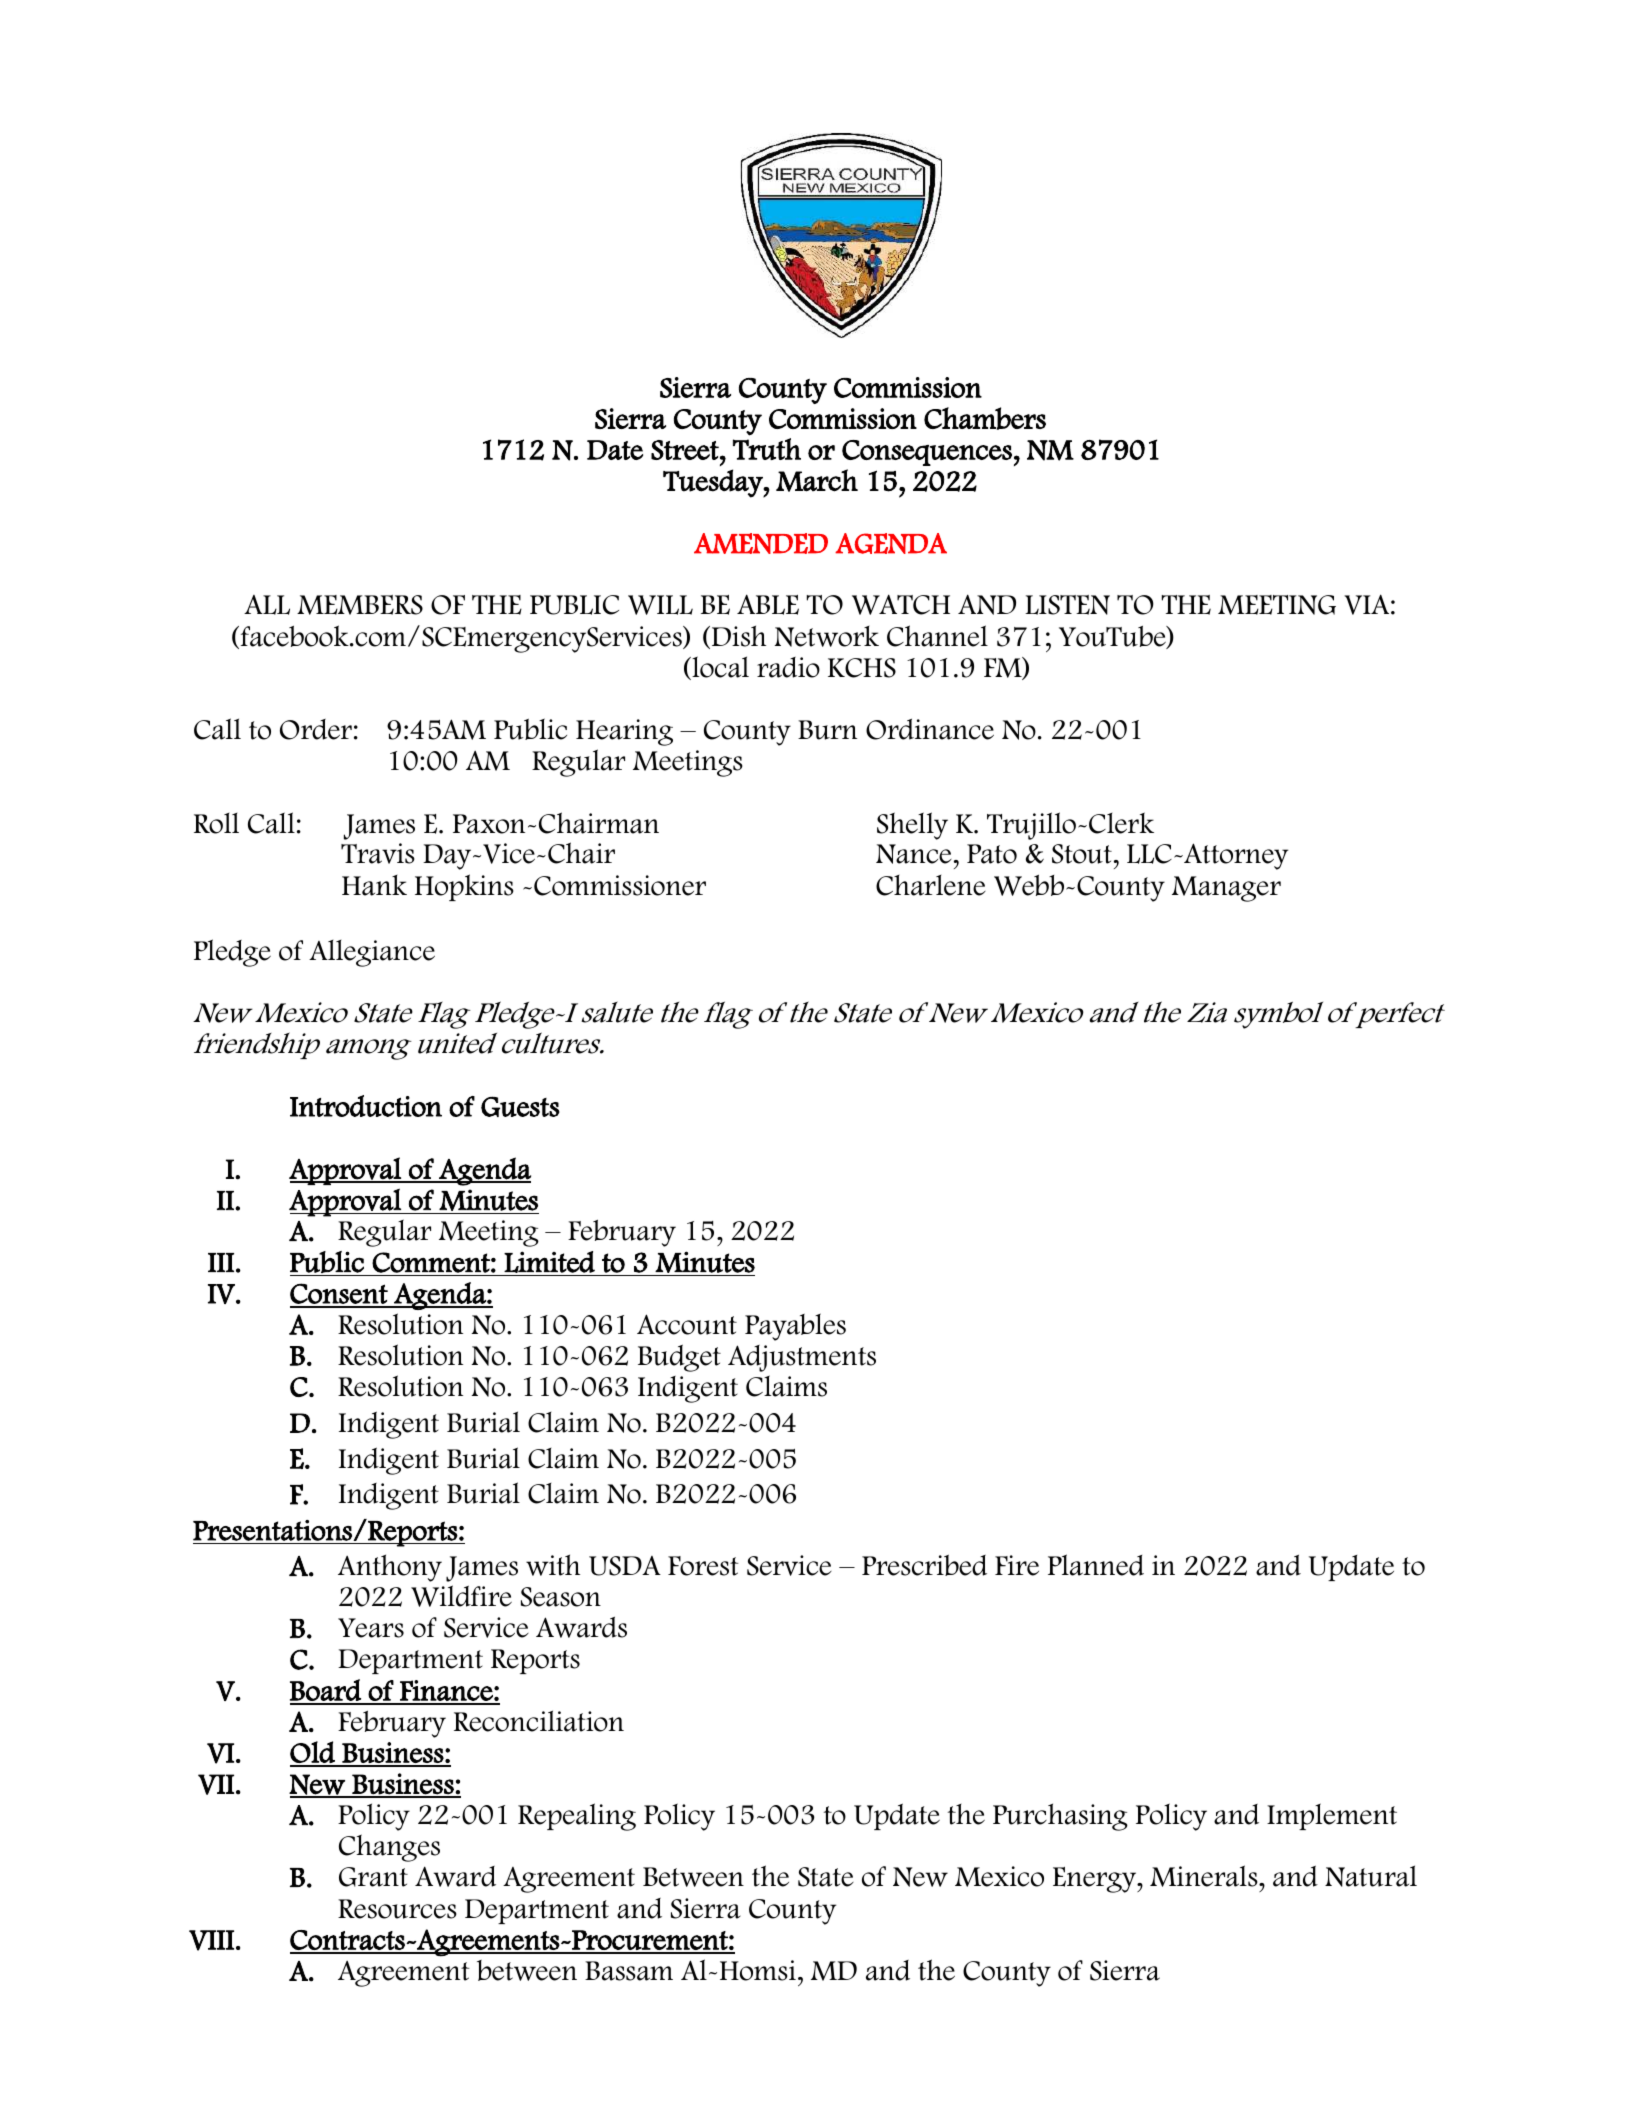 This screenshot has height=2124, width=1641. I want to click on Planned, so click(1096, 1565).
